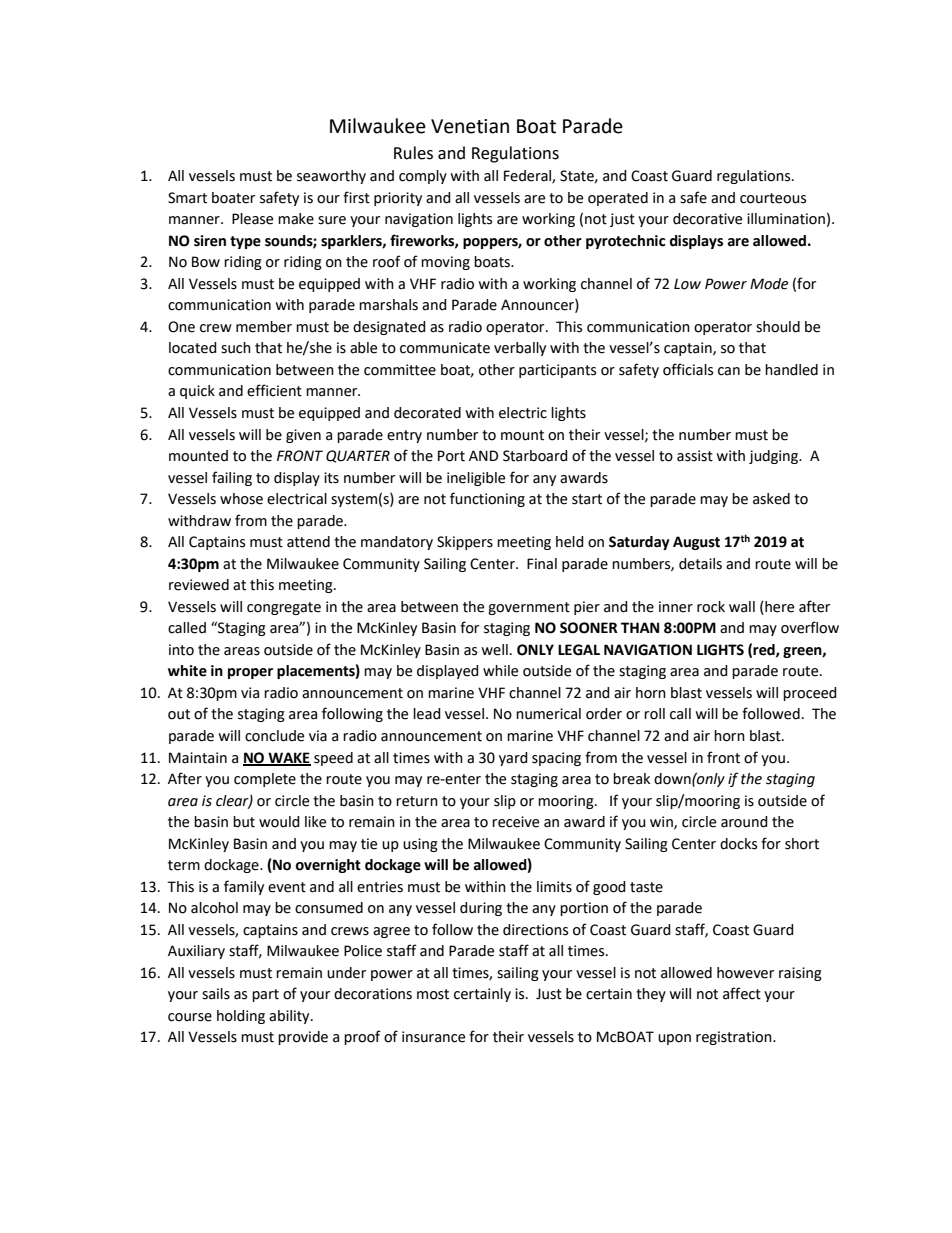 This screenshot has height=1233, width=952. I want to click on courteous, so click(773, 198).
